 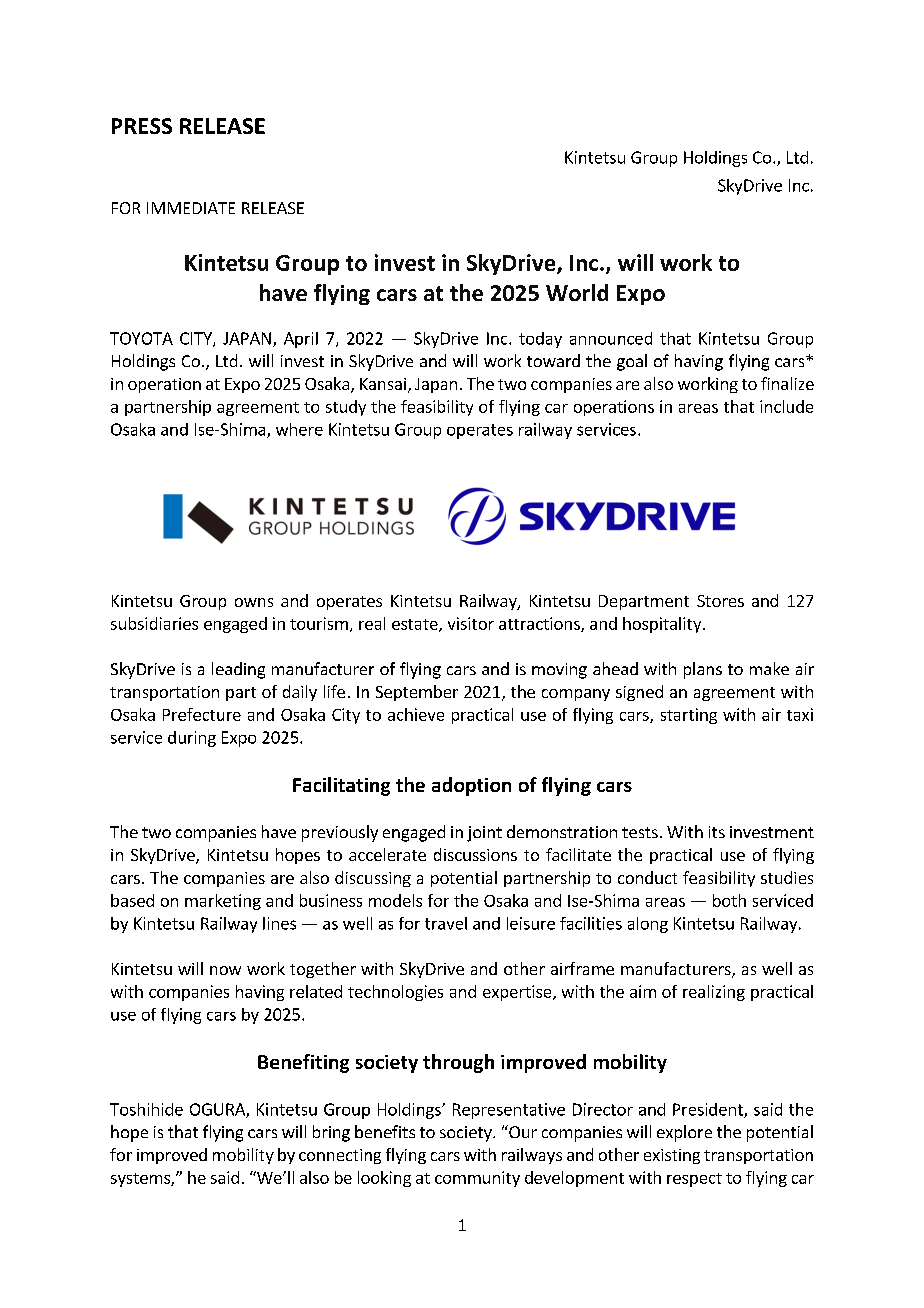 I want to click on IMMEDIATE, so click(x=191, y=208).
